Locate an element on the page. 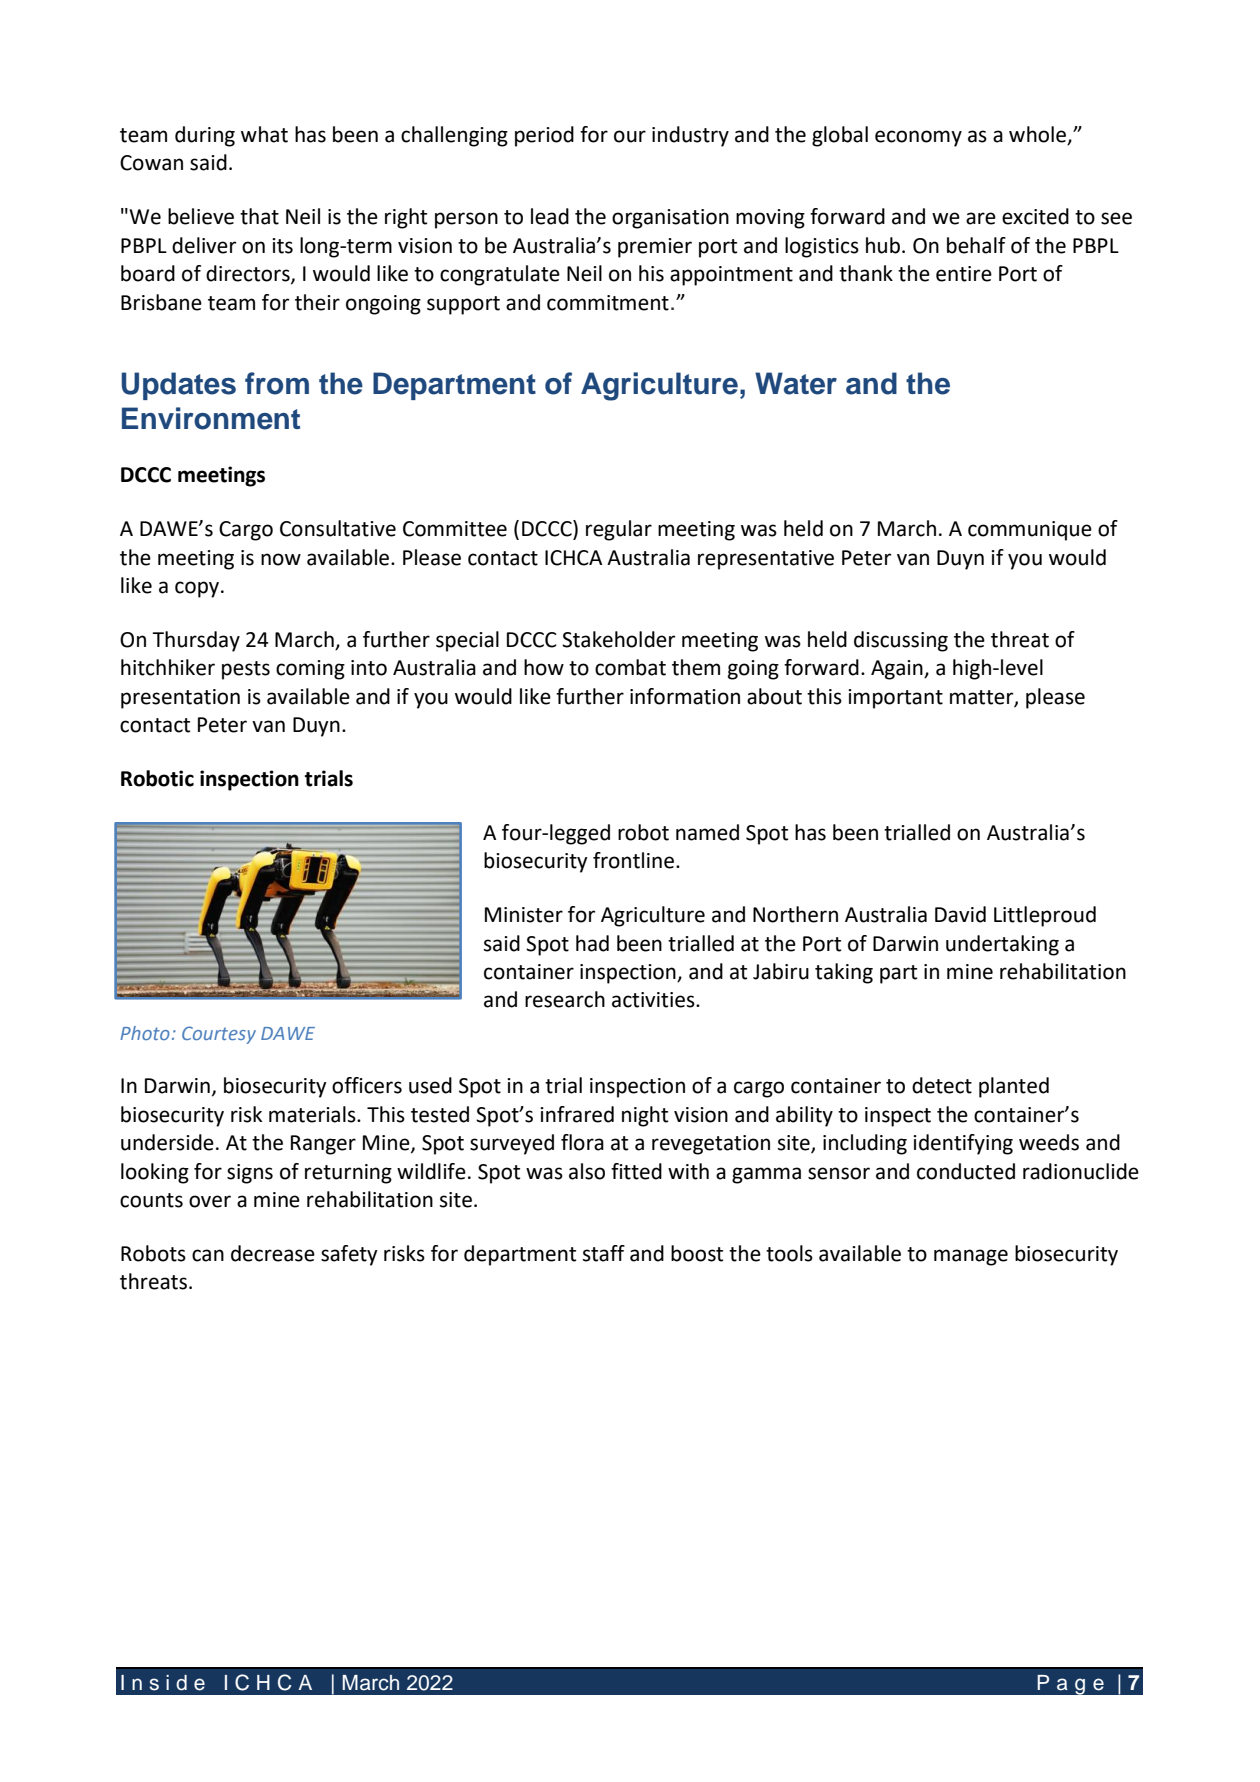 Image resolution: width=1260 pixels, height=1782 pixels. now is located at coordinates (281, 559).
